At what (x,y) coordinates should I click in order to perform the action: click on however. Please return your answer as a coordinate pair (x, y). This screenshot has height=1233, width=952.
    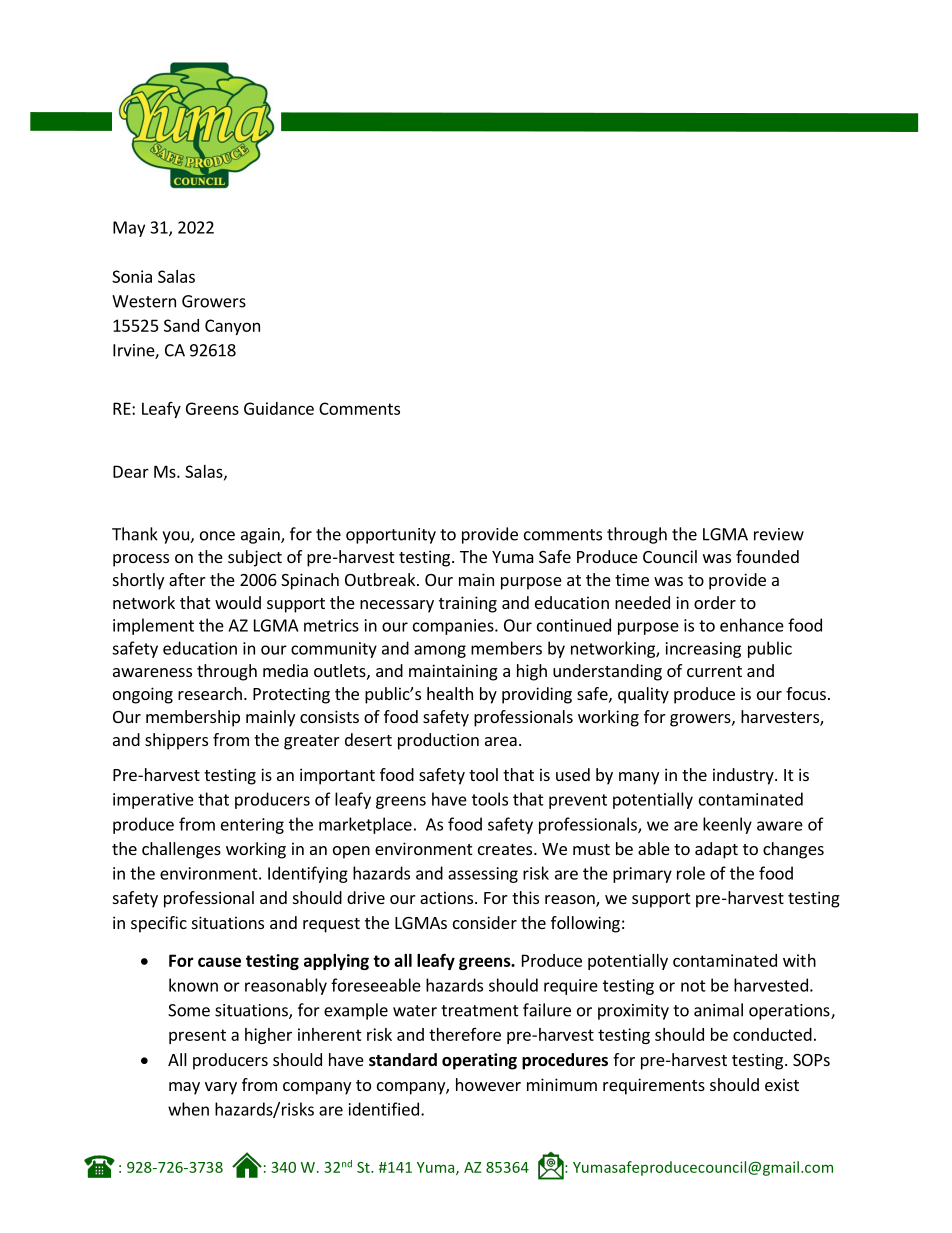
    Looking at the image, I should click on (488, 1084).
